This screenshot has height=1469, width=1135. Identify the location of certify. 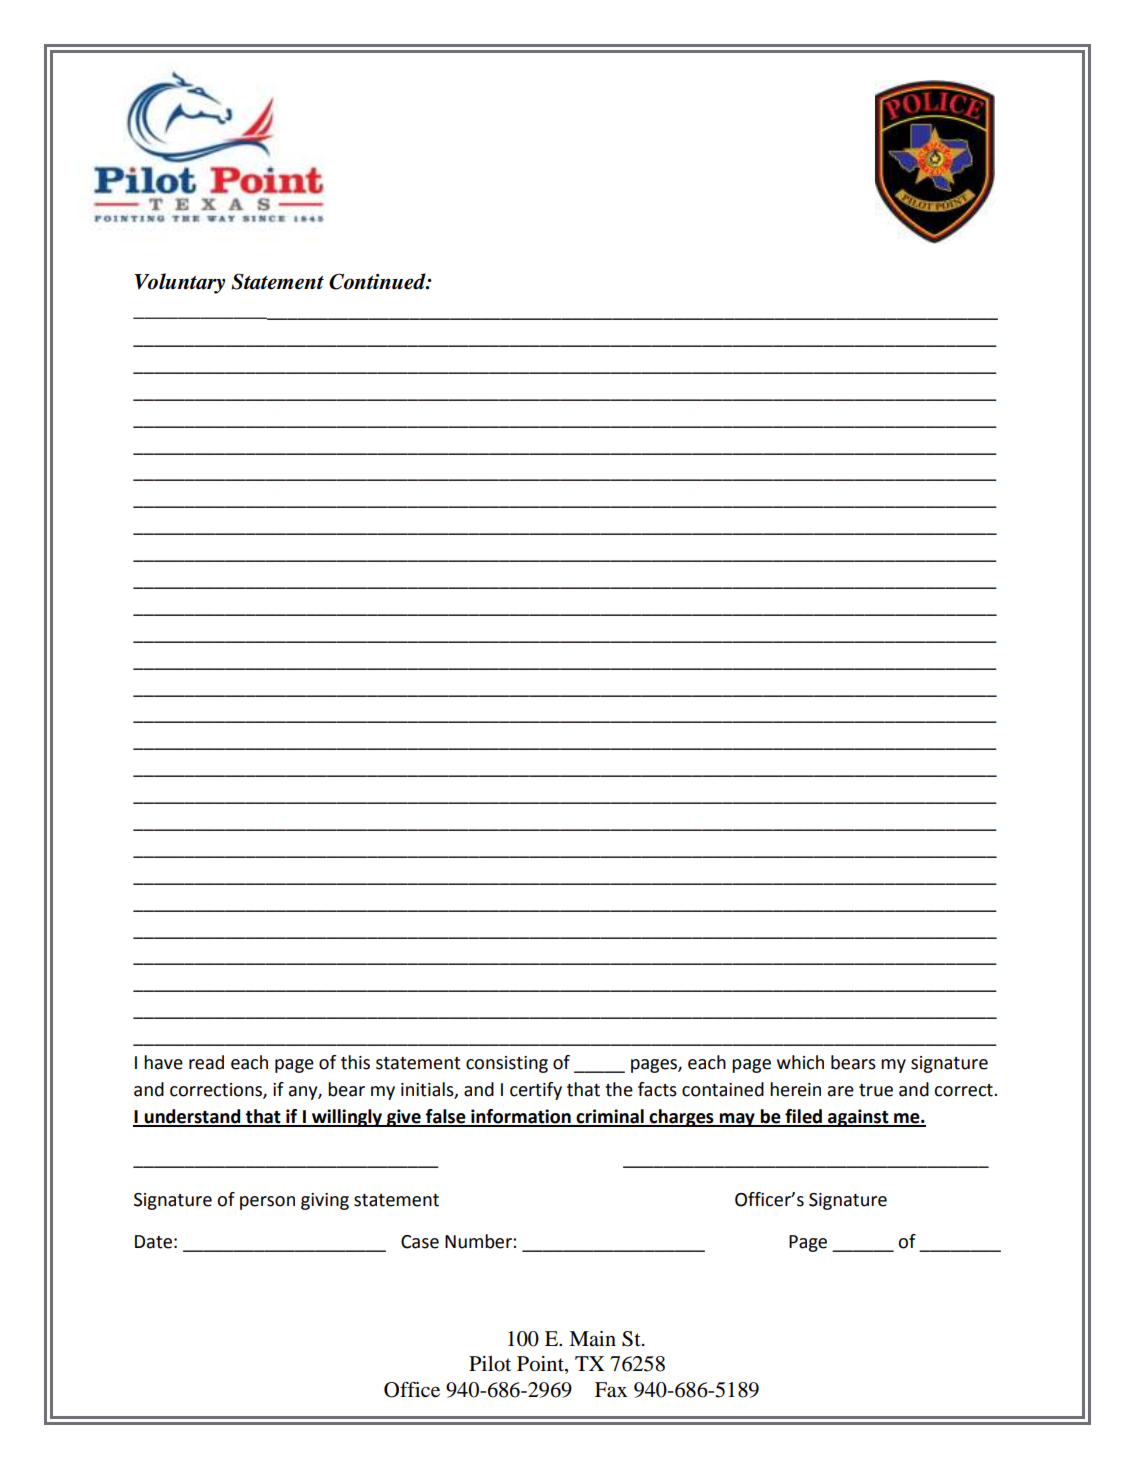
(536, 1091).
